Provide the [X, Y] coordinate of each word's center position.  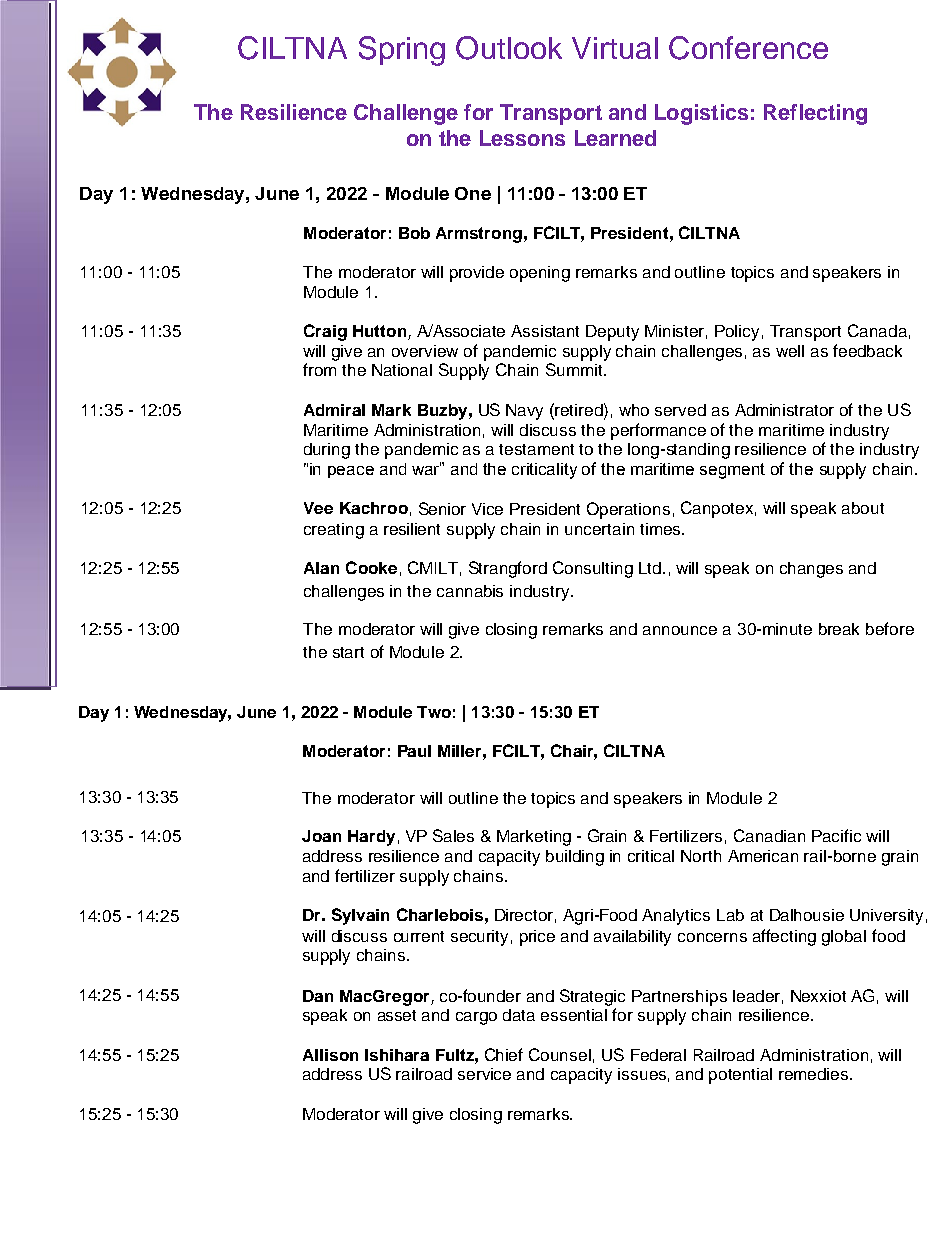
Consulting [593, 569]
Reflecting [815, 114]
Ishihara [397, 1055]
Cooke [371, 567]
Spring [402, 51]
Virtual [615, 48]
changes [811, 570]
